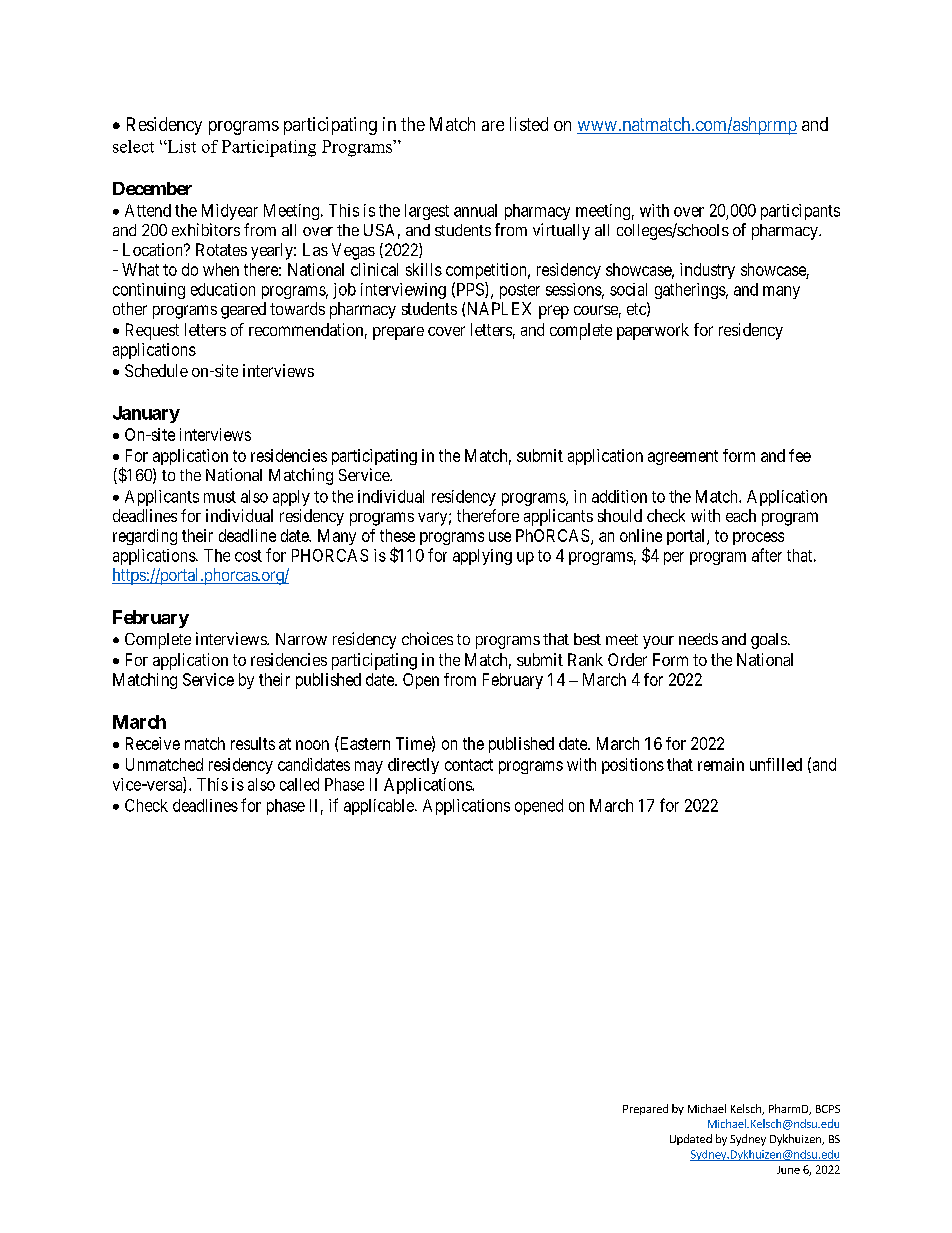 The image size is (952, 1233). I want to click on annual, so click(475, 210).
